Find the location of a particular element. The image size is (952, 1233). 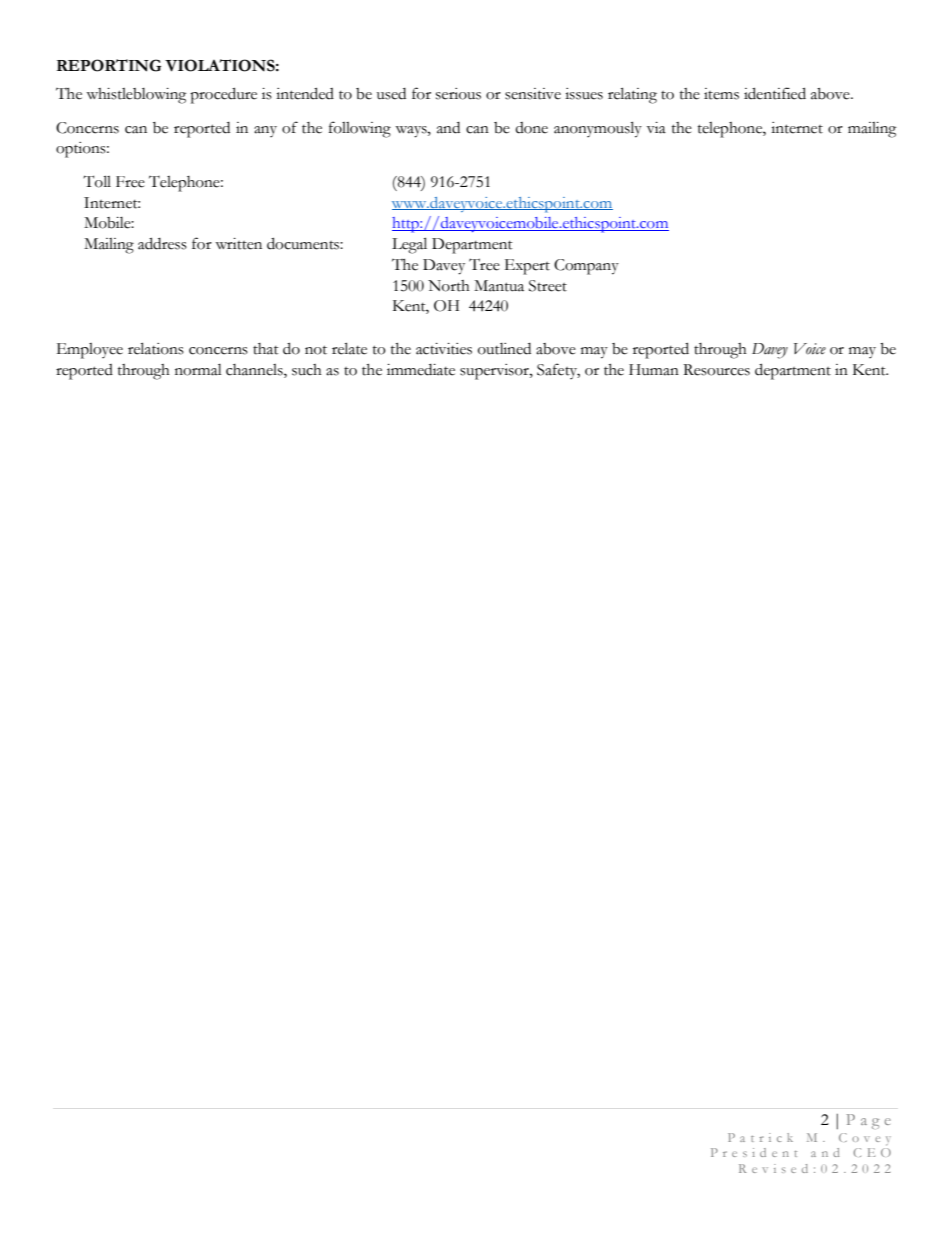

identified is located at coordinates (775, 93).
